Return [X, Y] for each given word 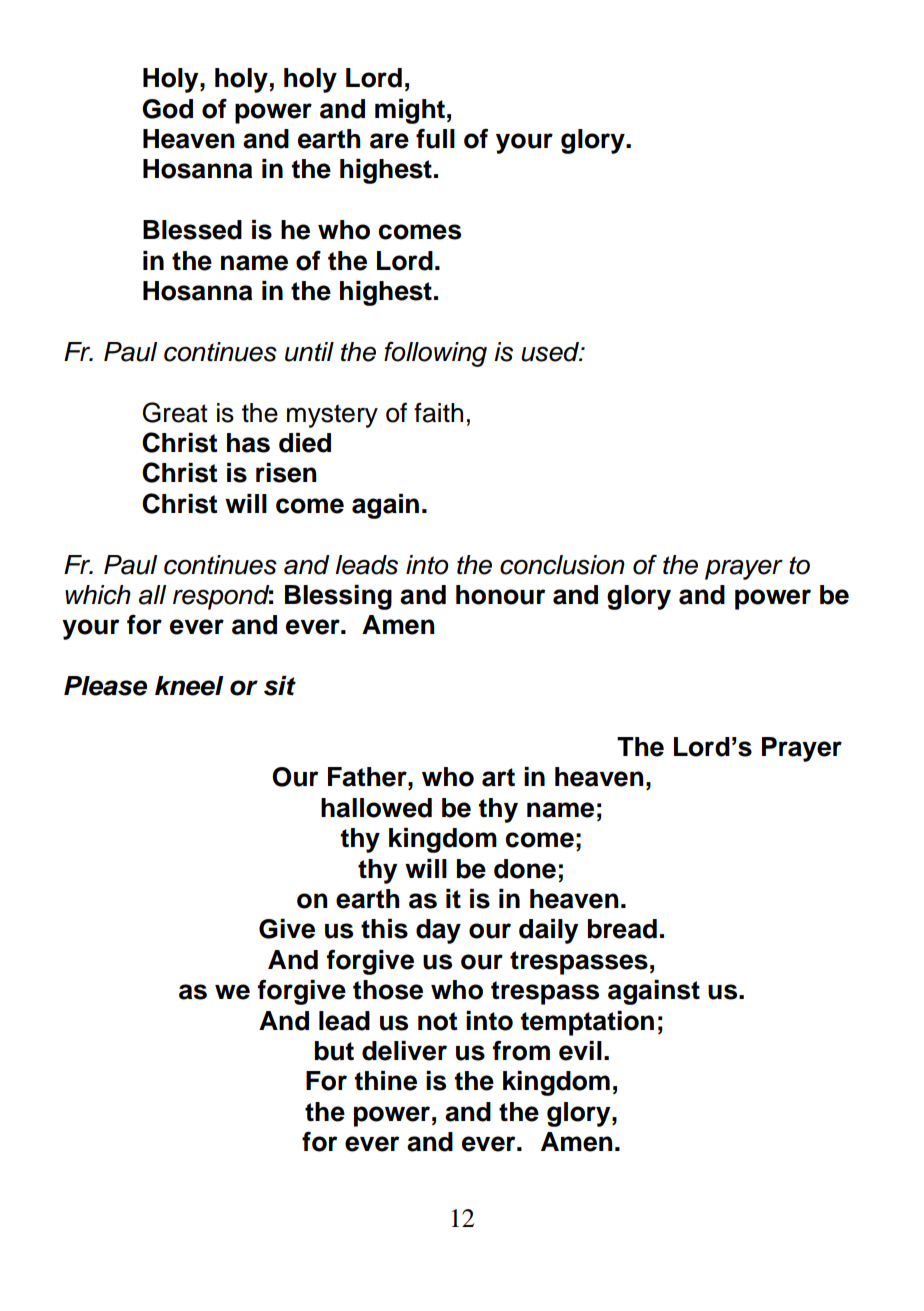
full [435, 138]
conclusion [562, 565]
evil [580, 1051]
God [167, 109]
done [525, 869]
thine [386, 1081]
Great [175, 412]
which [98, 595]
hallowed [376, 808]
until [309, 352]
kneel [189, 686]
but [334, 1051]
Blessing [338, 597]
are [389, 141]
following [435, 354]
